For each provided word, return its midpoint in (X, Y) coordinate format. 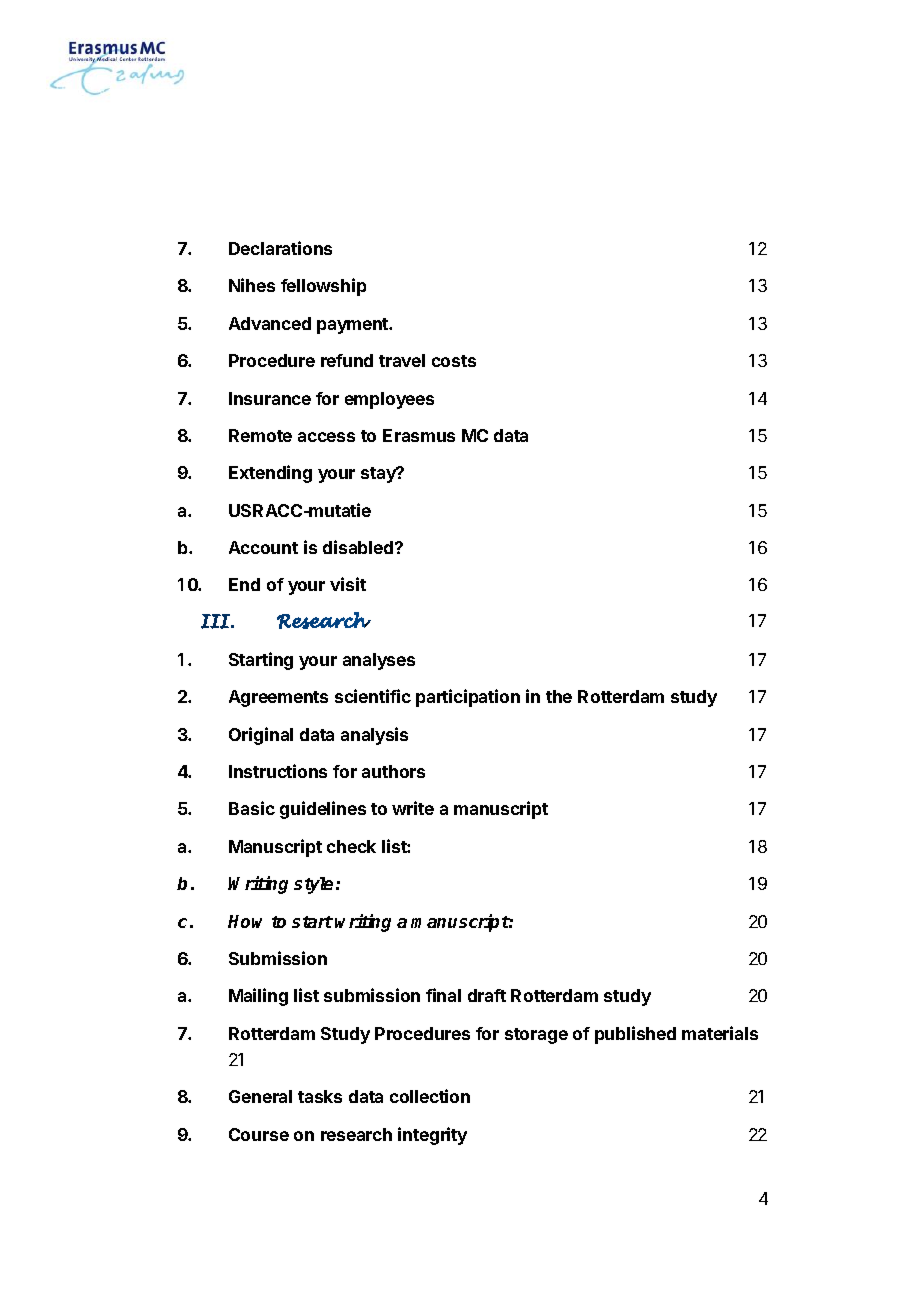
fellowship (323, 287)
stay (379, 475)
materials (720, 1033)
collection (430, 1096)
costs (454, 361)
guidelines (323, 810)
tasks (320, 1096)
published (635, 1035)
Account (263, 547)
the (559, 696)
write (413, 808)
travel (402, 360)
